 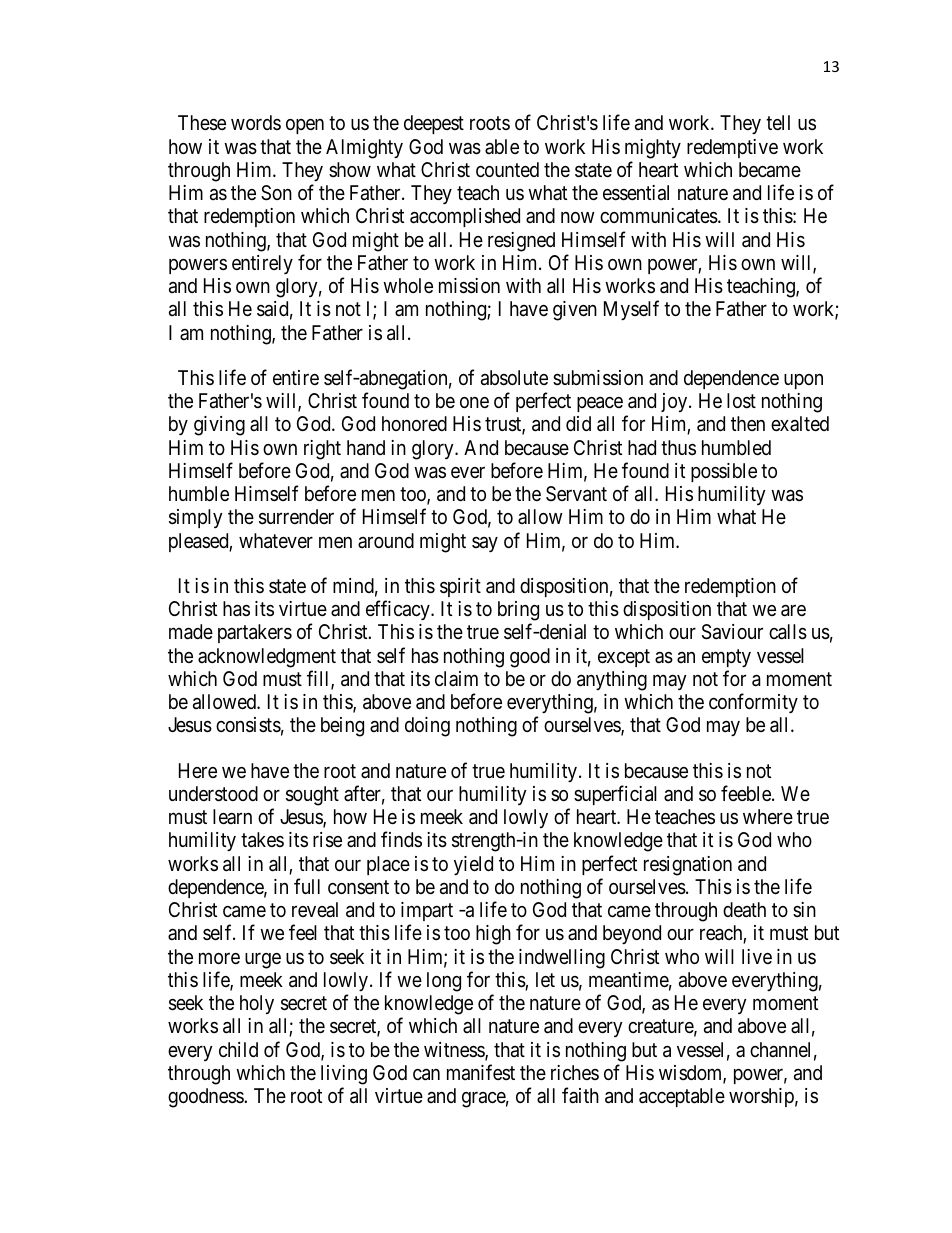 I want to click on say, so click(x=485, y=544).
